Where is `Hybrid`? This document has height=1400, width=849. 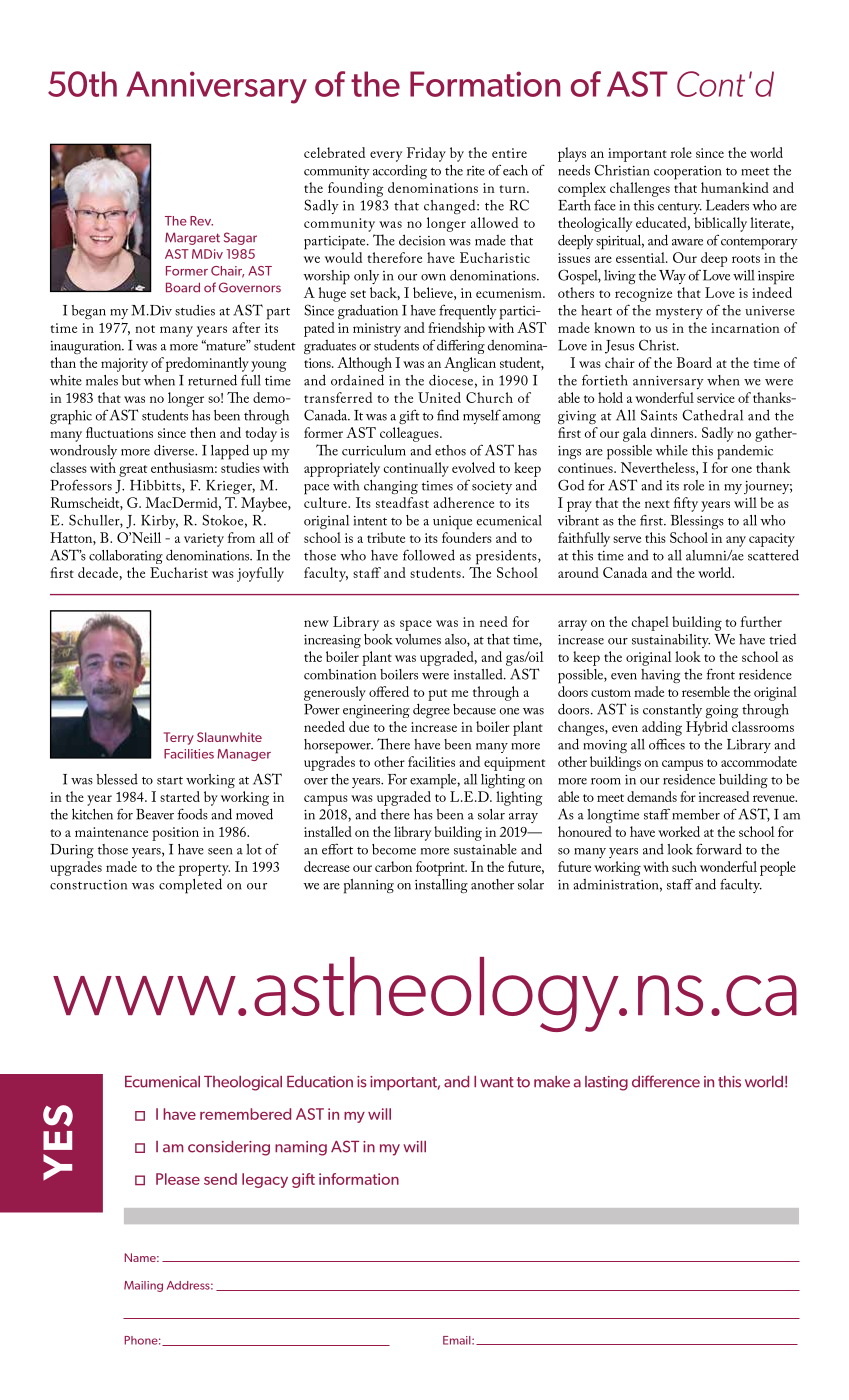
Hybrid is located at coordinates (707, 728).
